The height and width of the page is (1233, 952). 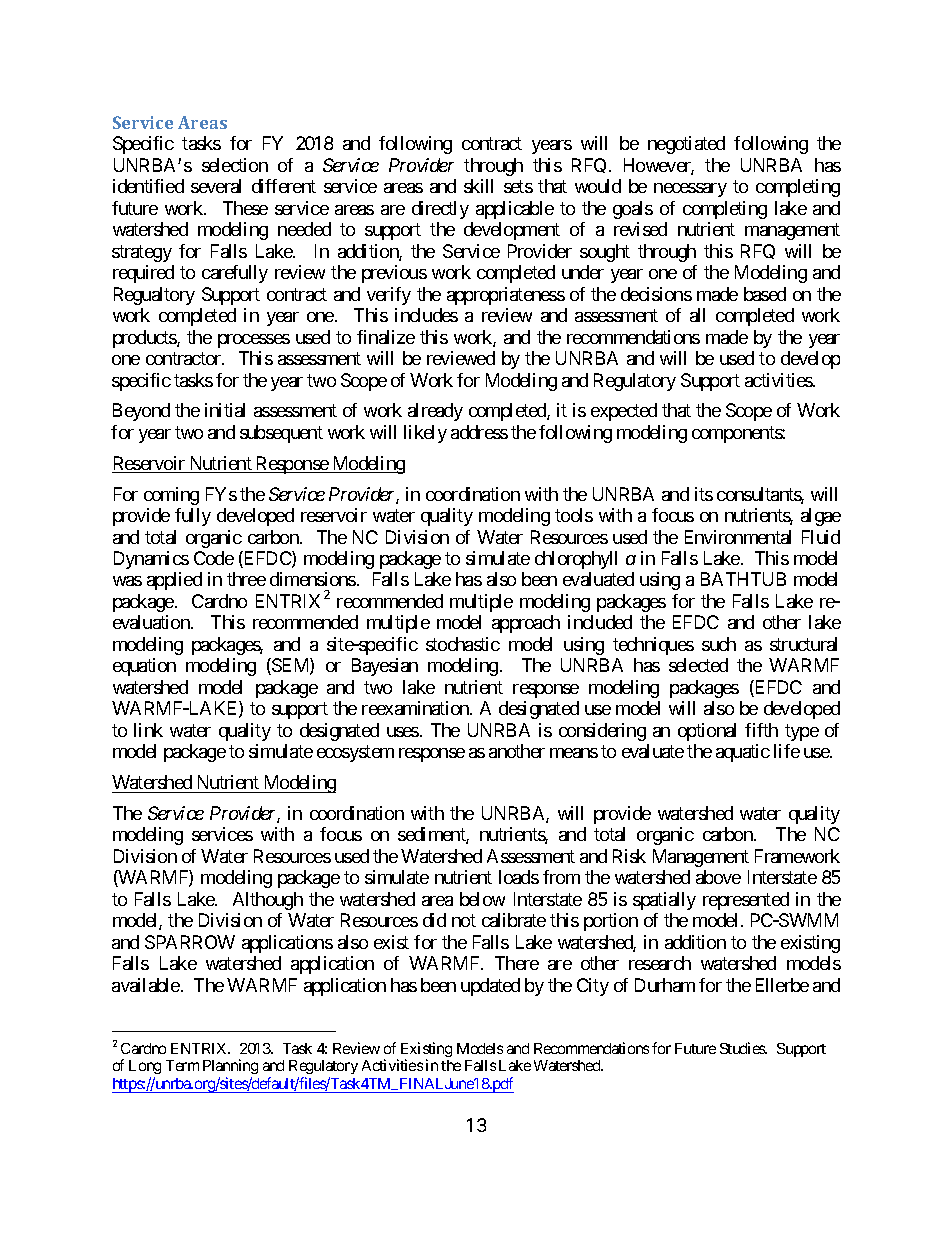 I want to click on selection, so click(x=235, y=165).
